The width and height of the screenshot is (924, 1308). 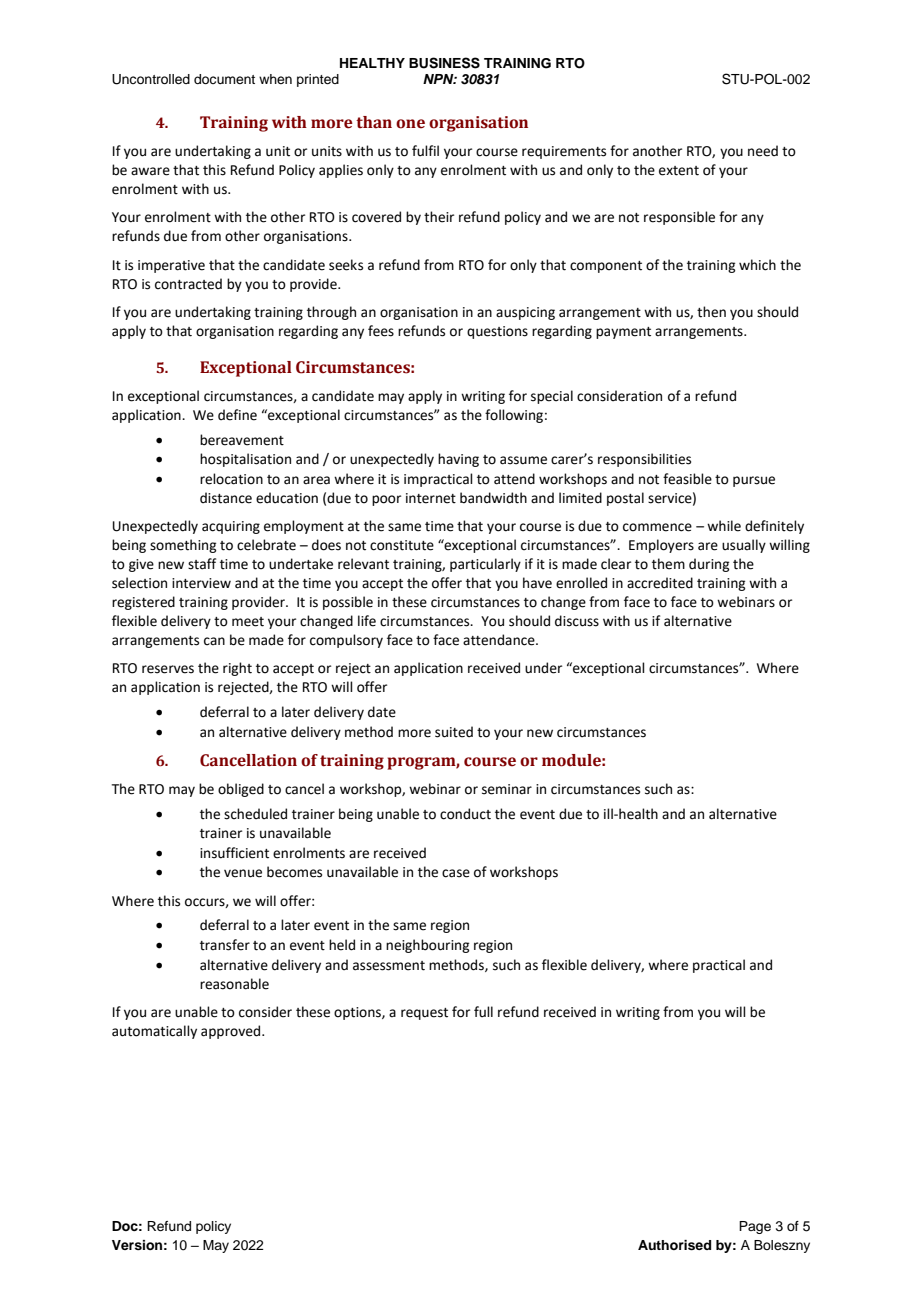 What do you see at coordinates (507, 789) in the screenshot?
I see `seminar` at bounding box center [507, 789].
